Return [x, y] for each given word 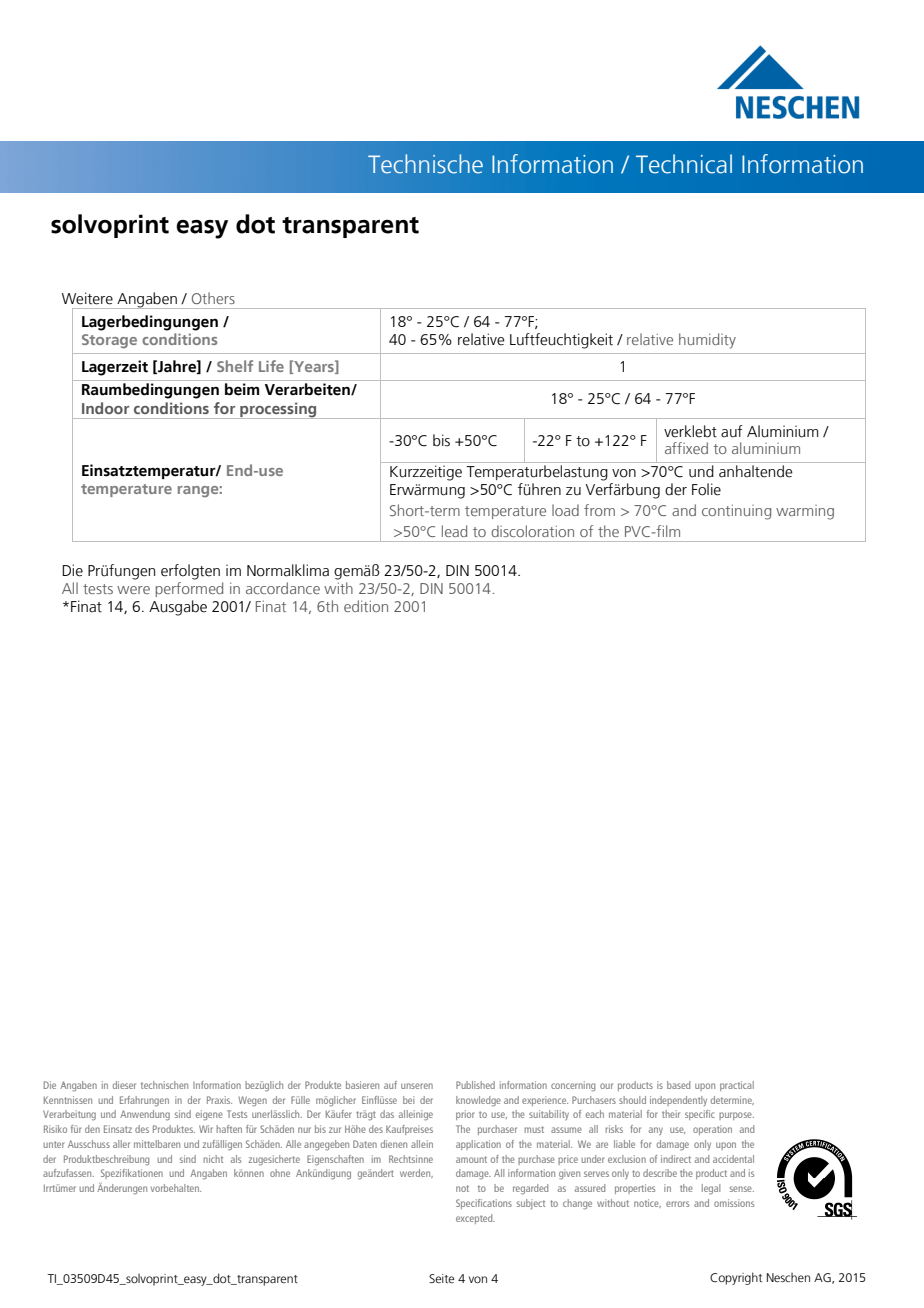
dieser [124, 1085]
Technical [684, 164]
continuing [736, 512]
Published [475, 1085]
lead [454, 531]
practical [737, 1086]
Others [213, 298]
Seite [441, 1278]
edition [366, 606]
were [133, 590]
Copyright [736, 1278]
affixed [686, 448]
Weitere [87, 298]
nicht [213, 1159]
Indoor [105, 408]
